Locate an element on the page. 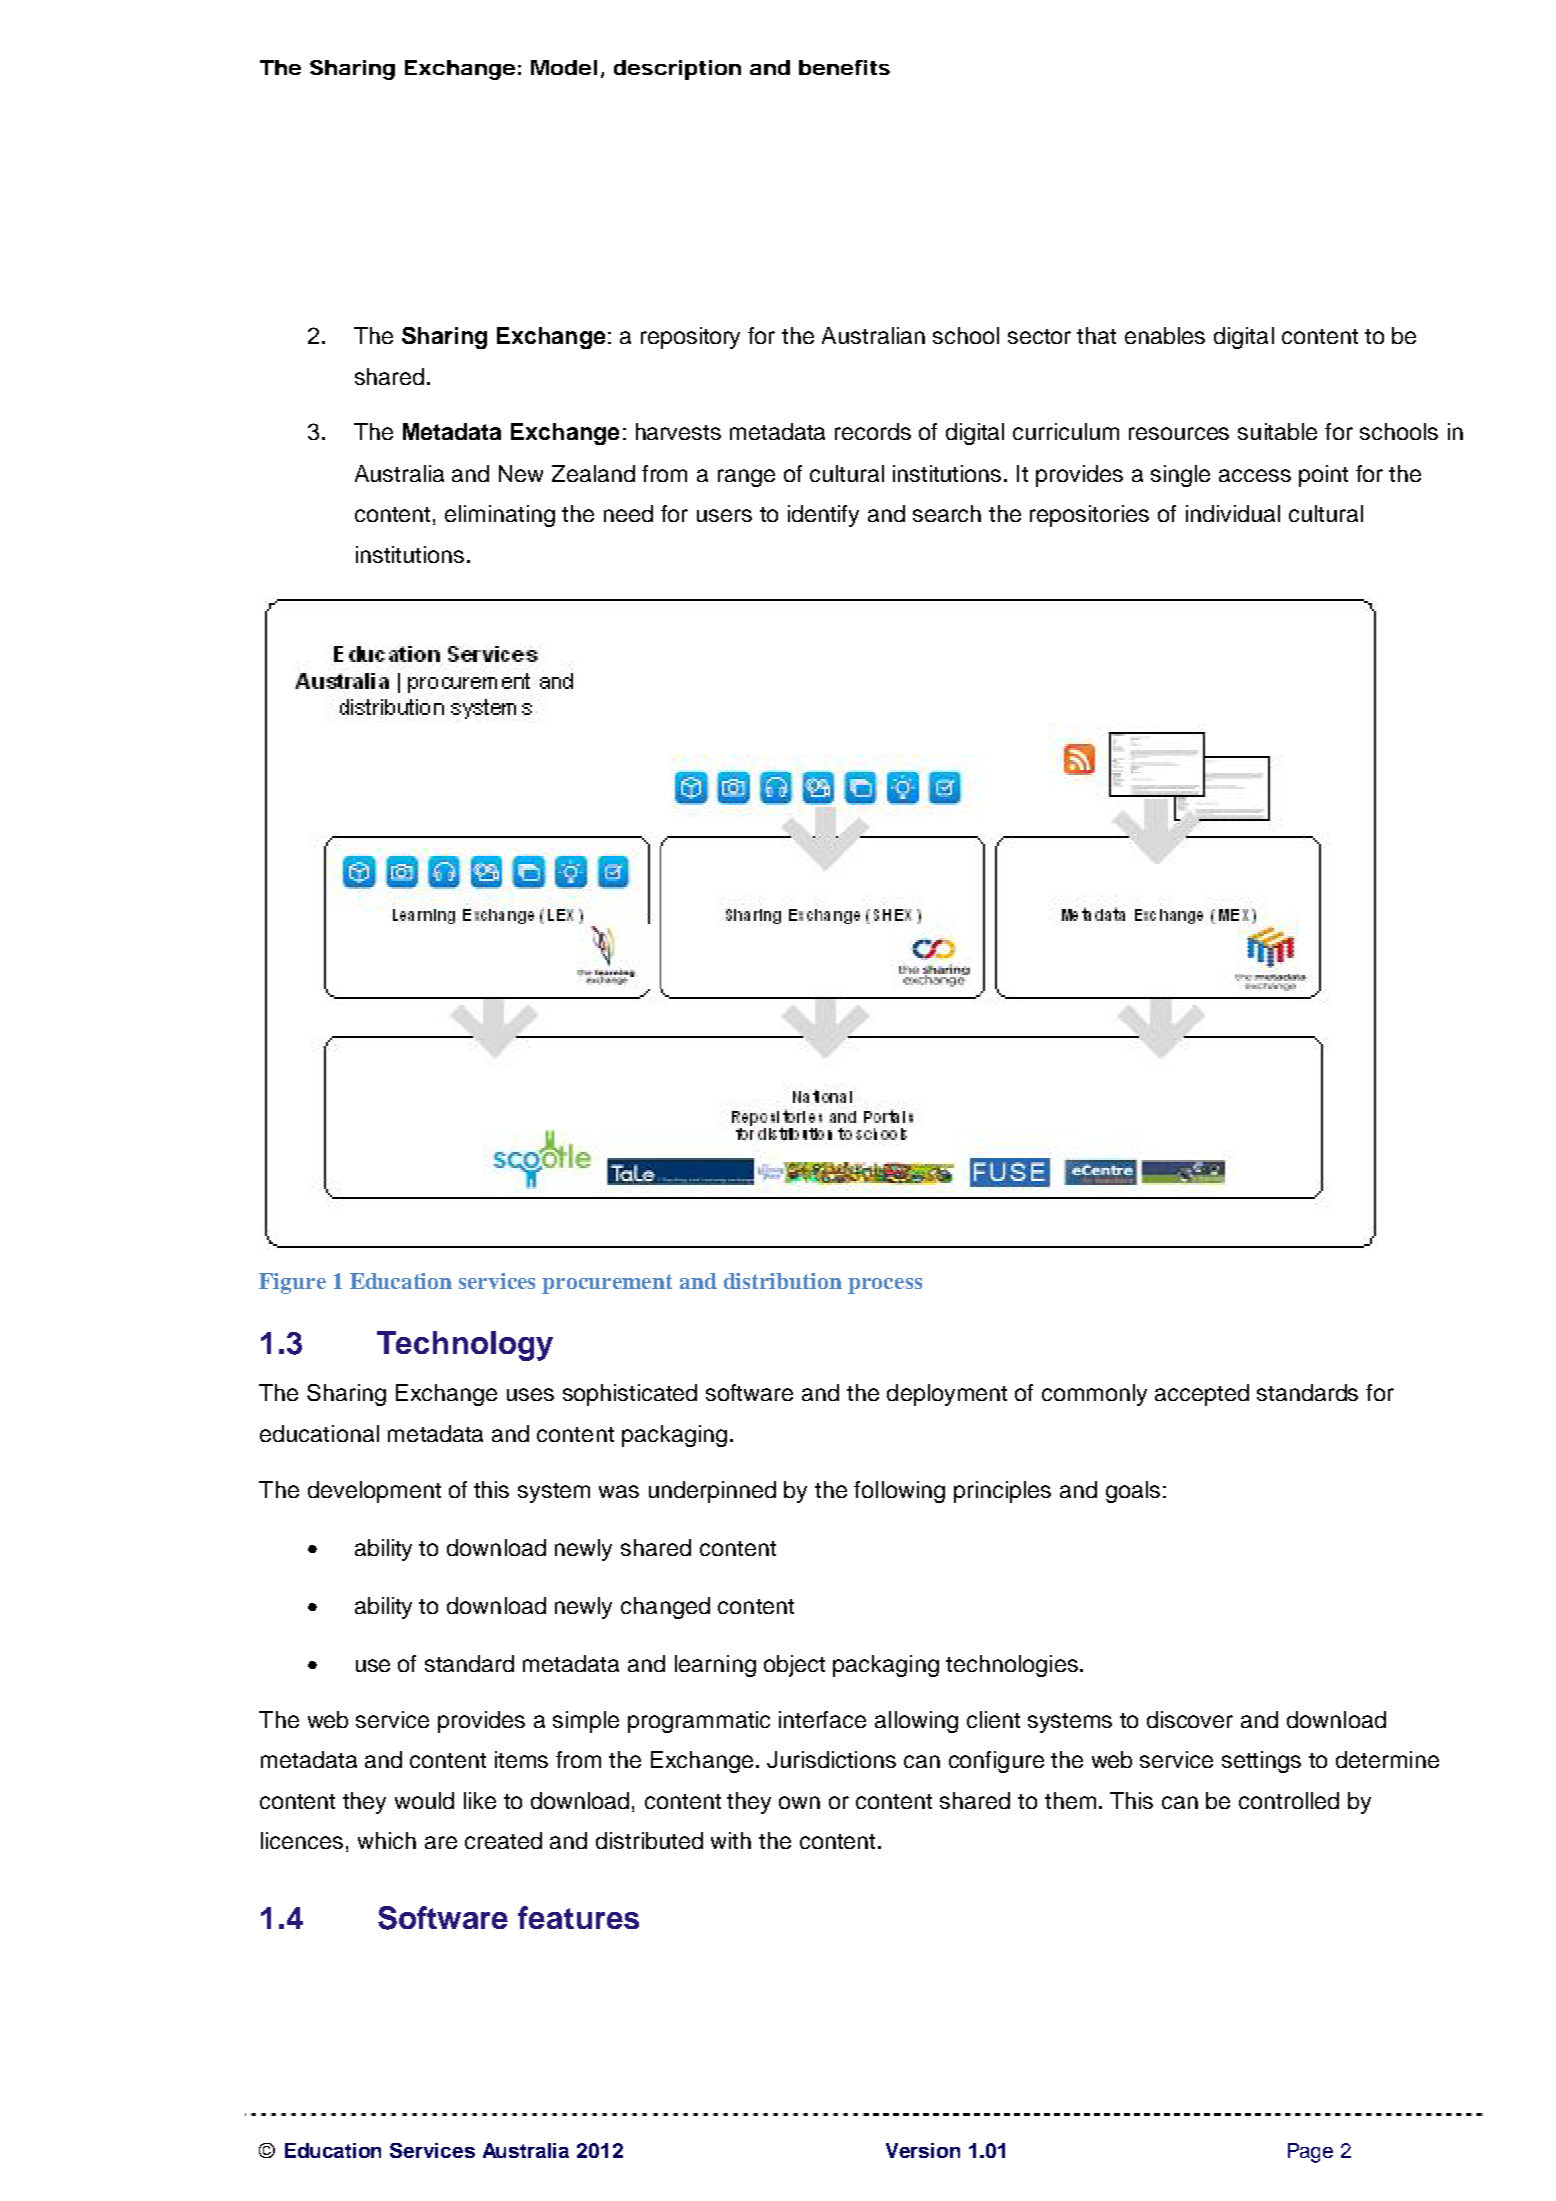 This page has width=1556, height=2201. enables is located at coordinates (1165, 335).
